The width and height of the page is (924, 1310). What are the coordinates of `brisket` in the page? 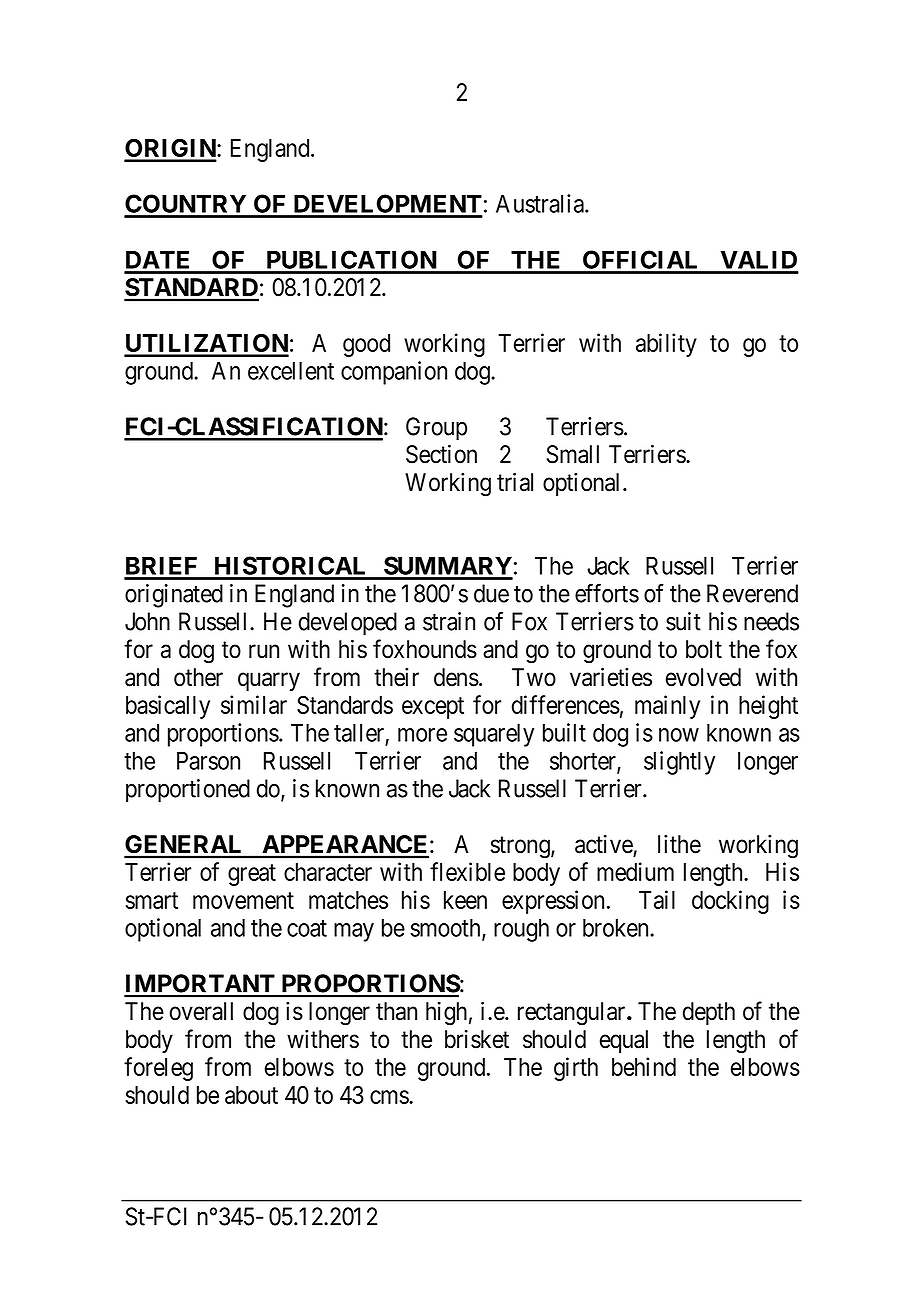 It's located at (477, 1039).
